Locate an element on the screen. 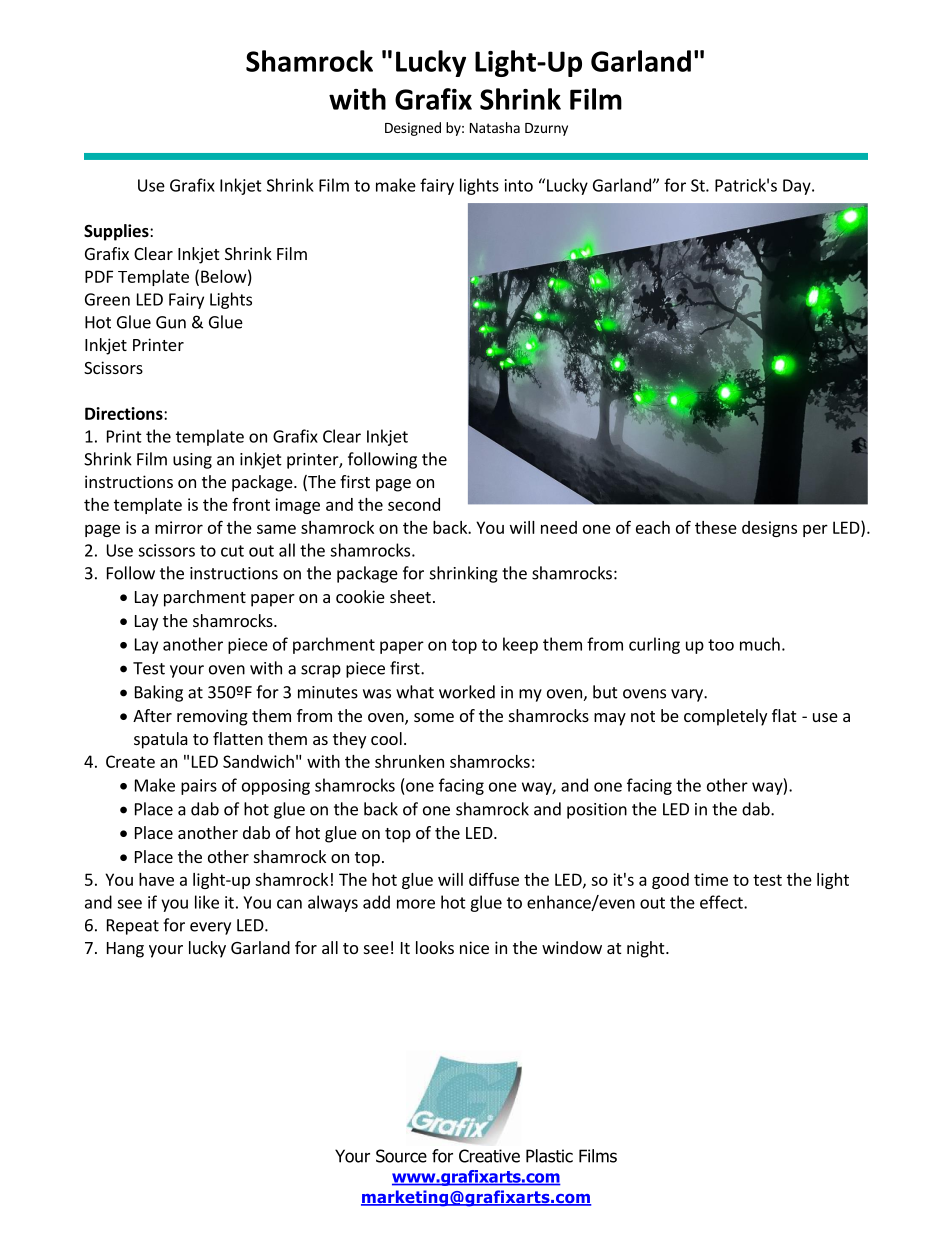 The height and width of the screenshot is (1233, 952). have is located at coordinates (156, 879).
